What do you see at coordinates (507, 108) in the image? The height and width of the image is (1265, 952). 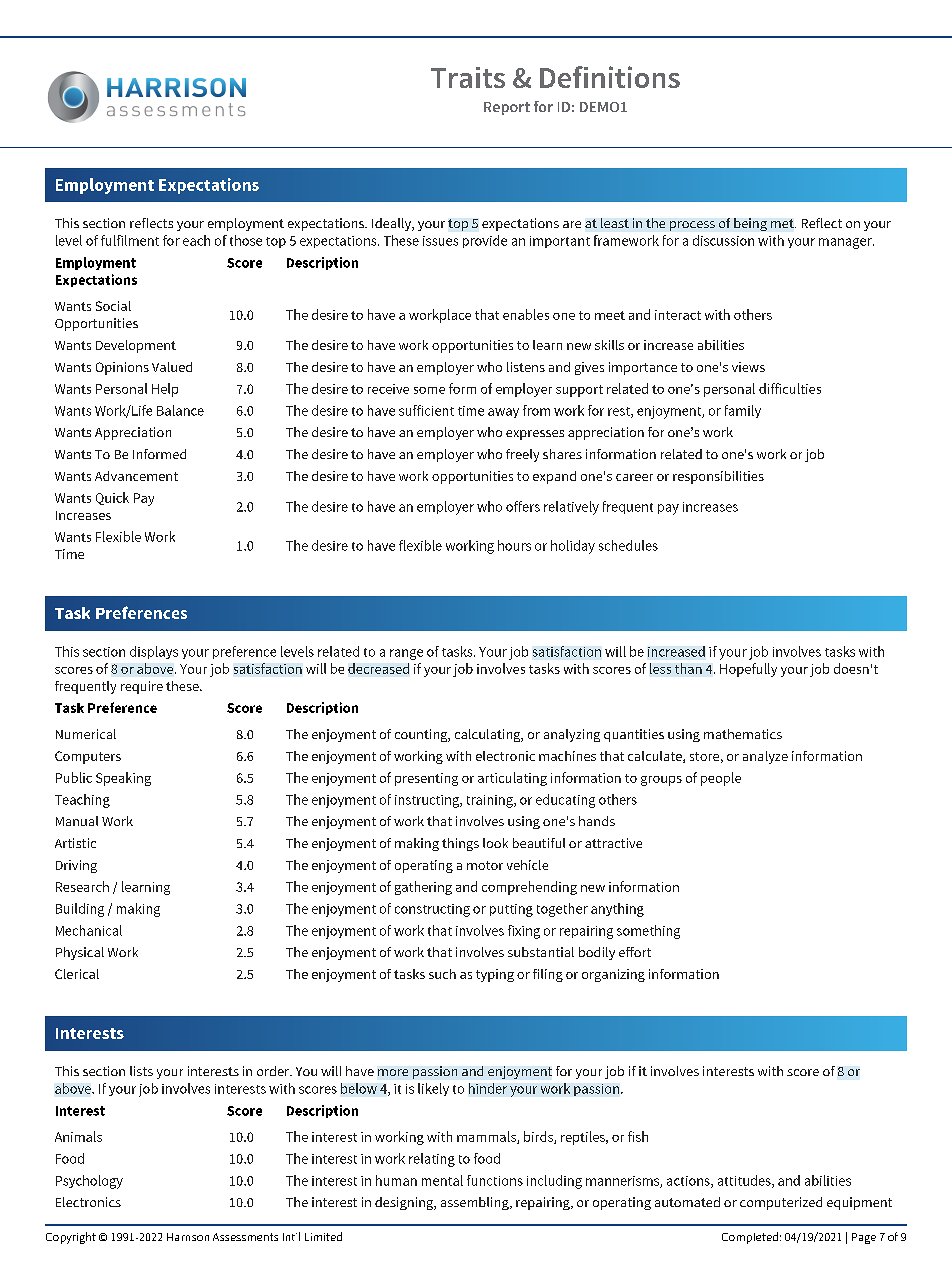 I see `Report` at bounding box center [507, 108].
